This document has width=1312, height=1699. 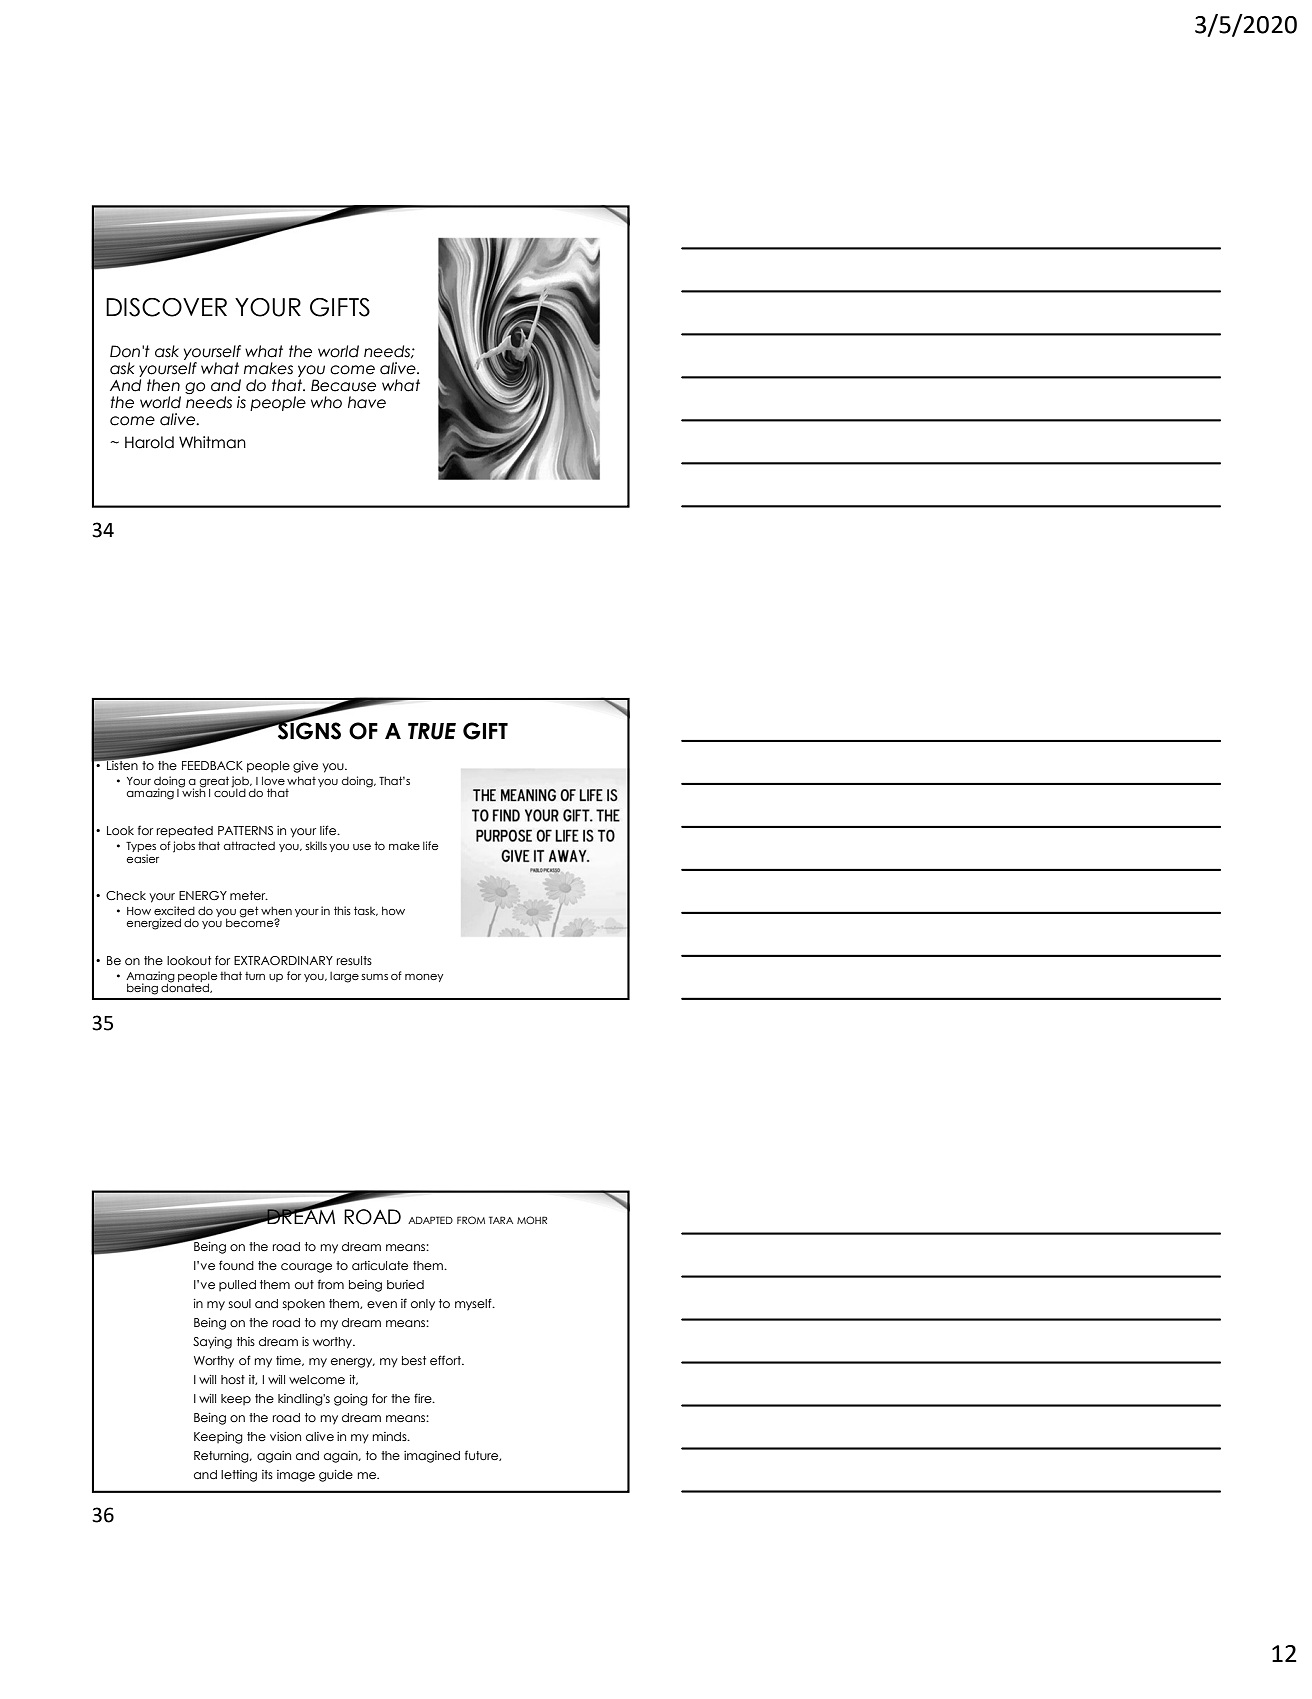 What do you see at coordinates (316, 845) in the document?
I see `skills` at bounding box center [316, 845].
